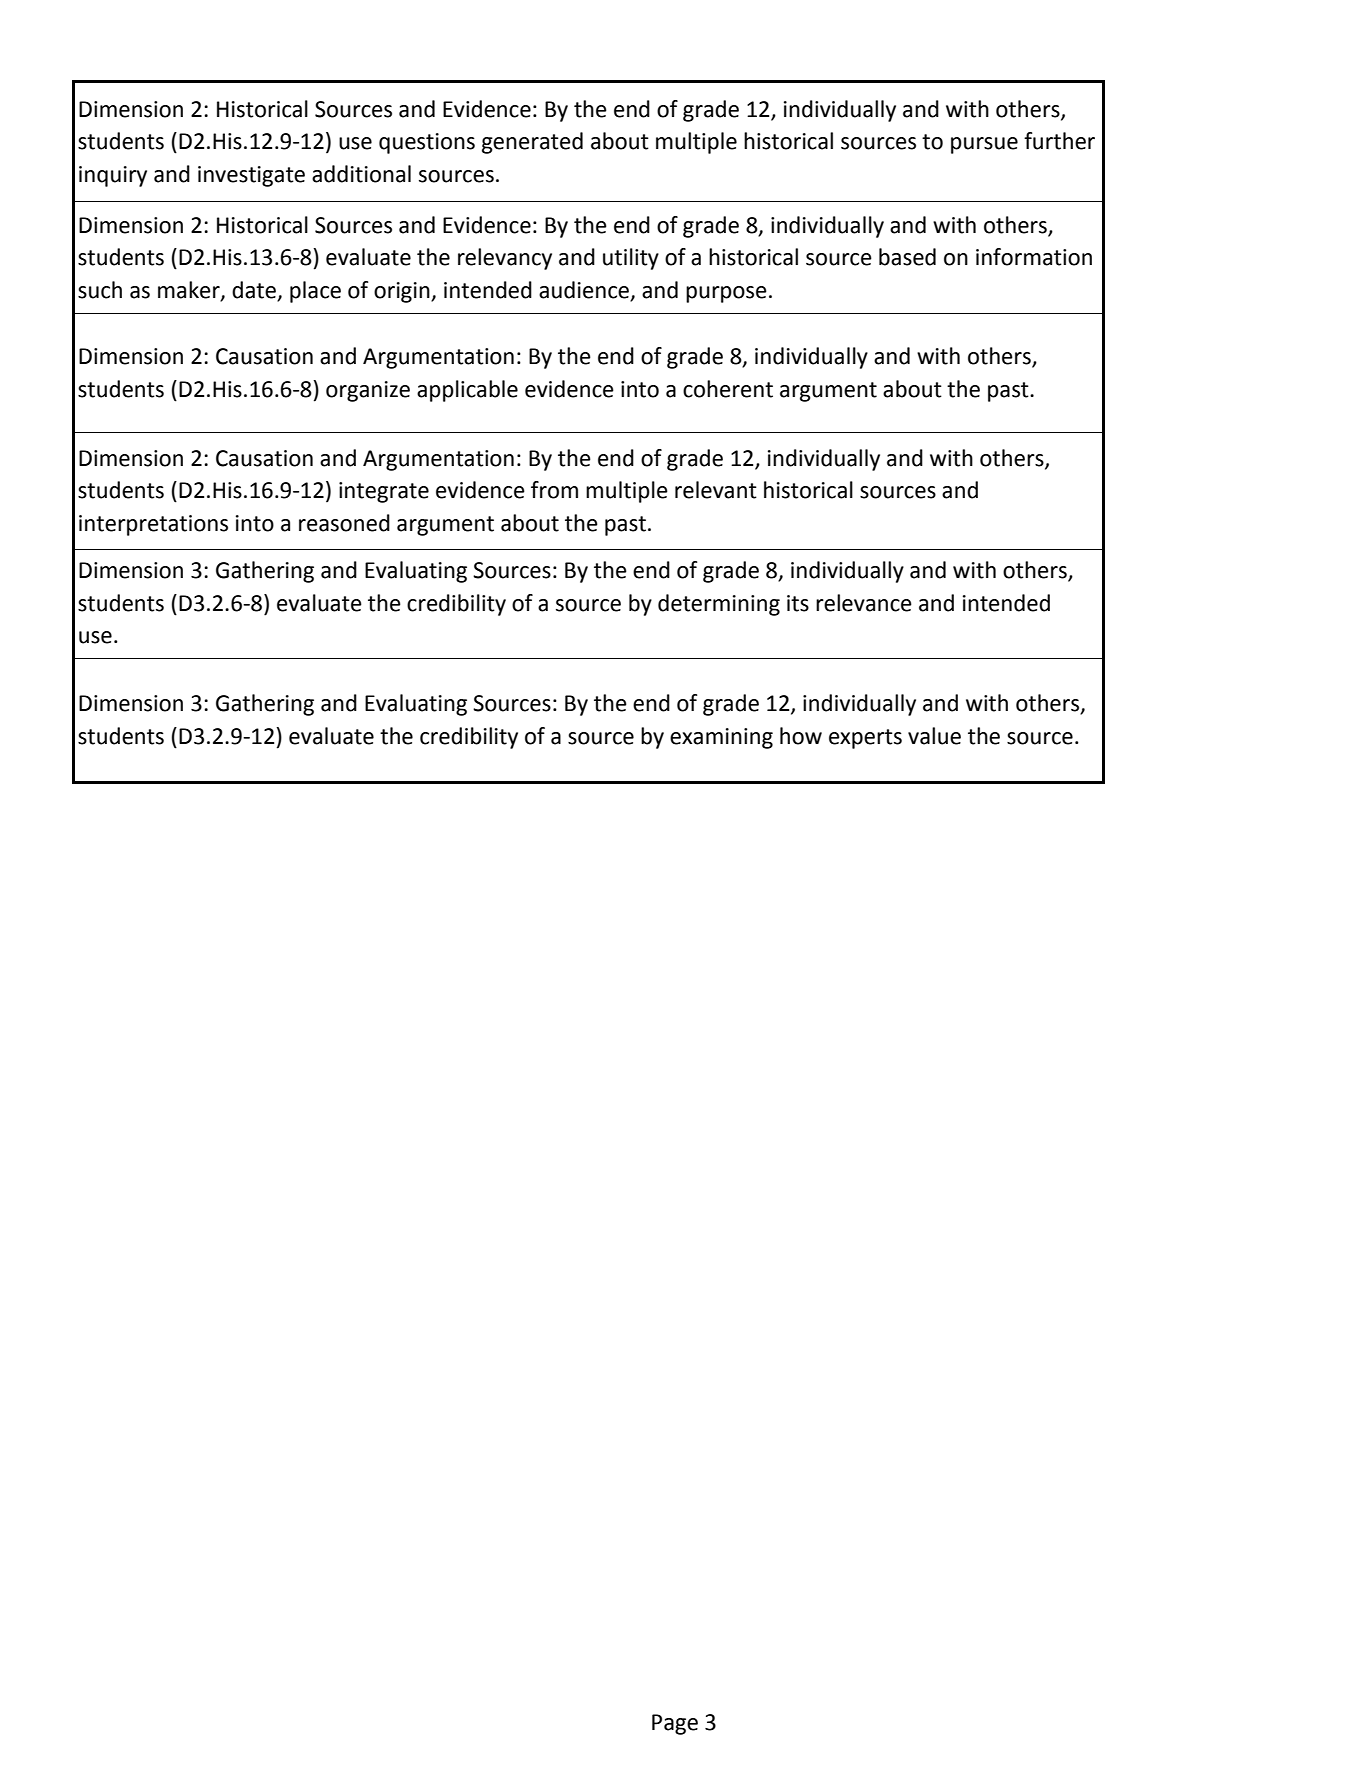 The height and width of the page is (1773, 1370). Describe the element at coordinates (801, 736) in the page. I see `how` at that location.
